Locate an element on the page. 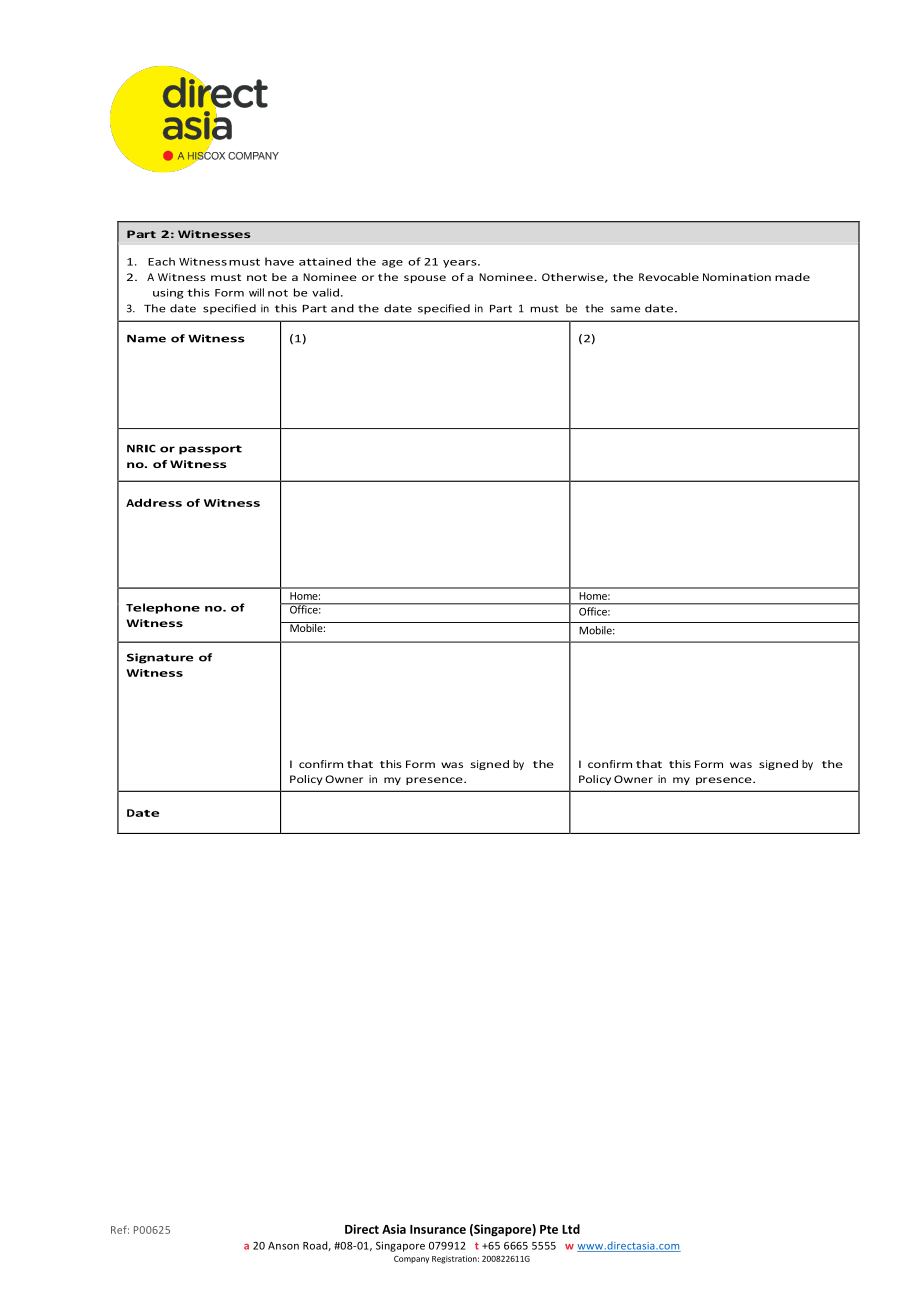 This page has width=924, height=1308. will is located at coordinates (256, 292).
